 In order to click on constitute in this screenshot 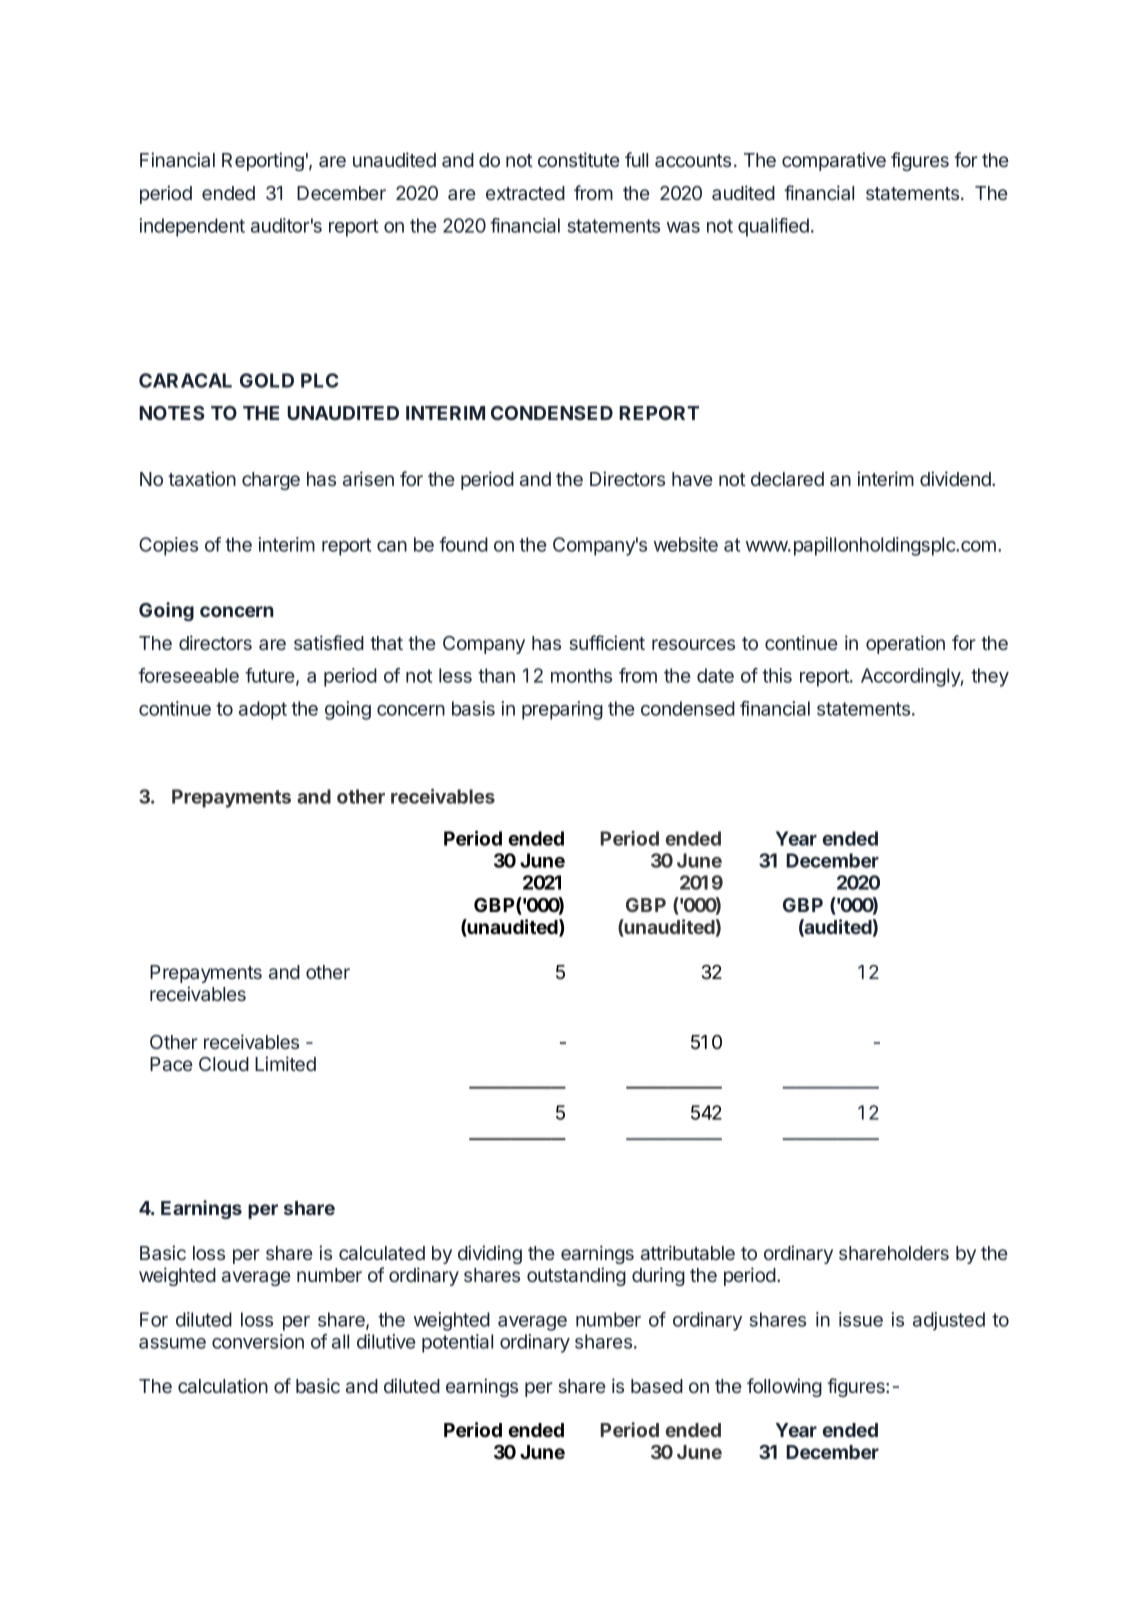, I will do `click(579, 159)`.
